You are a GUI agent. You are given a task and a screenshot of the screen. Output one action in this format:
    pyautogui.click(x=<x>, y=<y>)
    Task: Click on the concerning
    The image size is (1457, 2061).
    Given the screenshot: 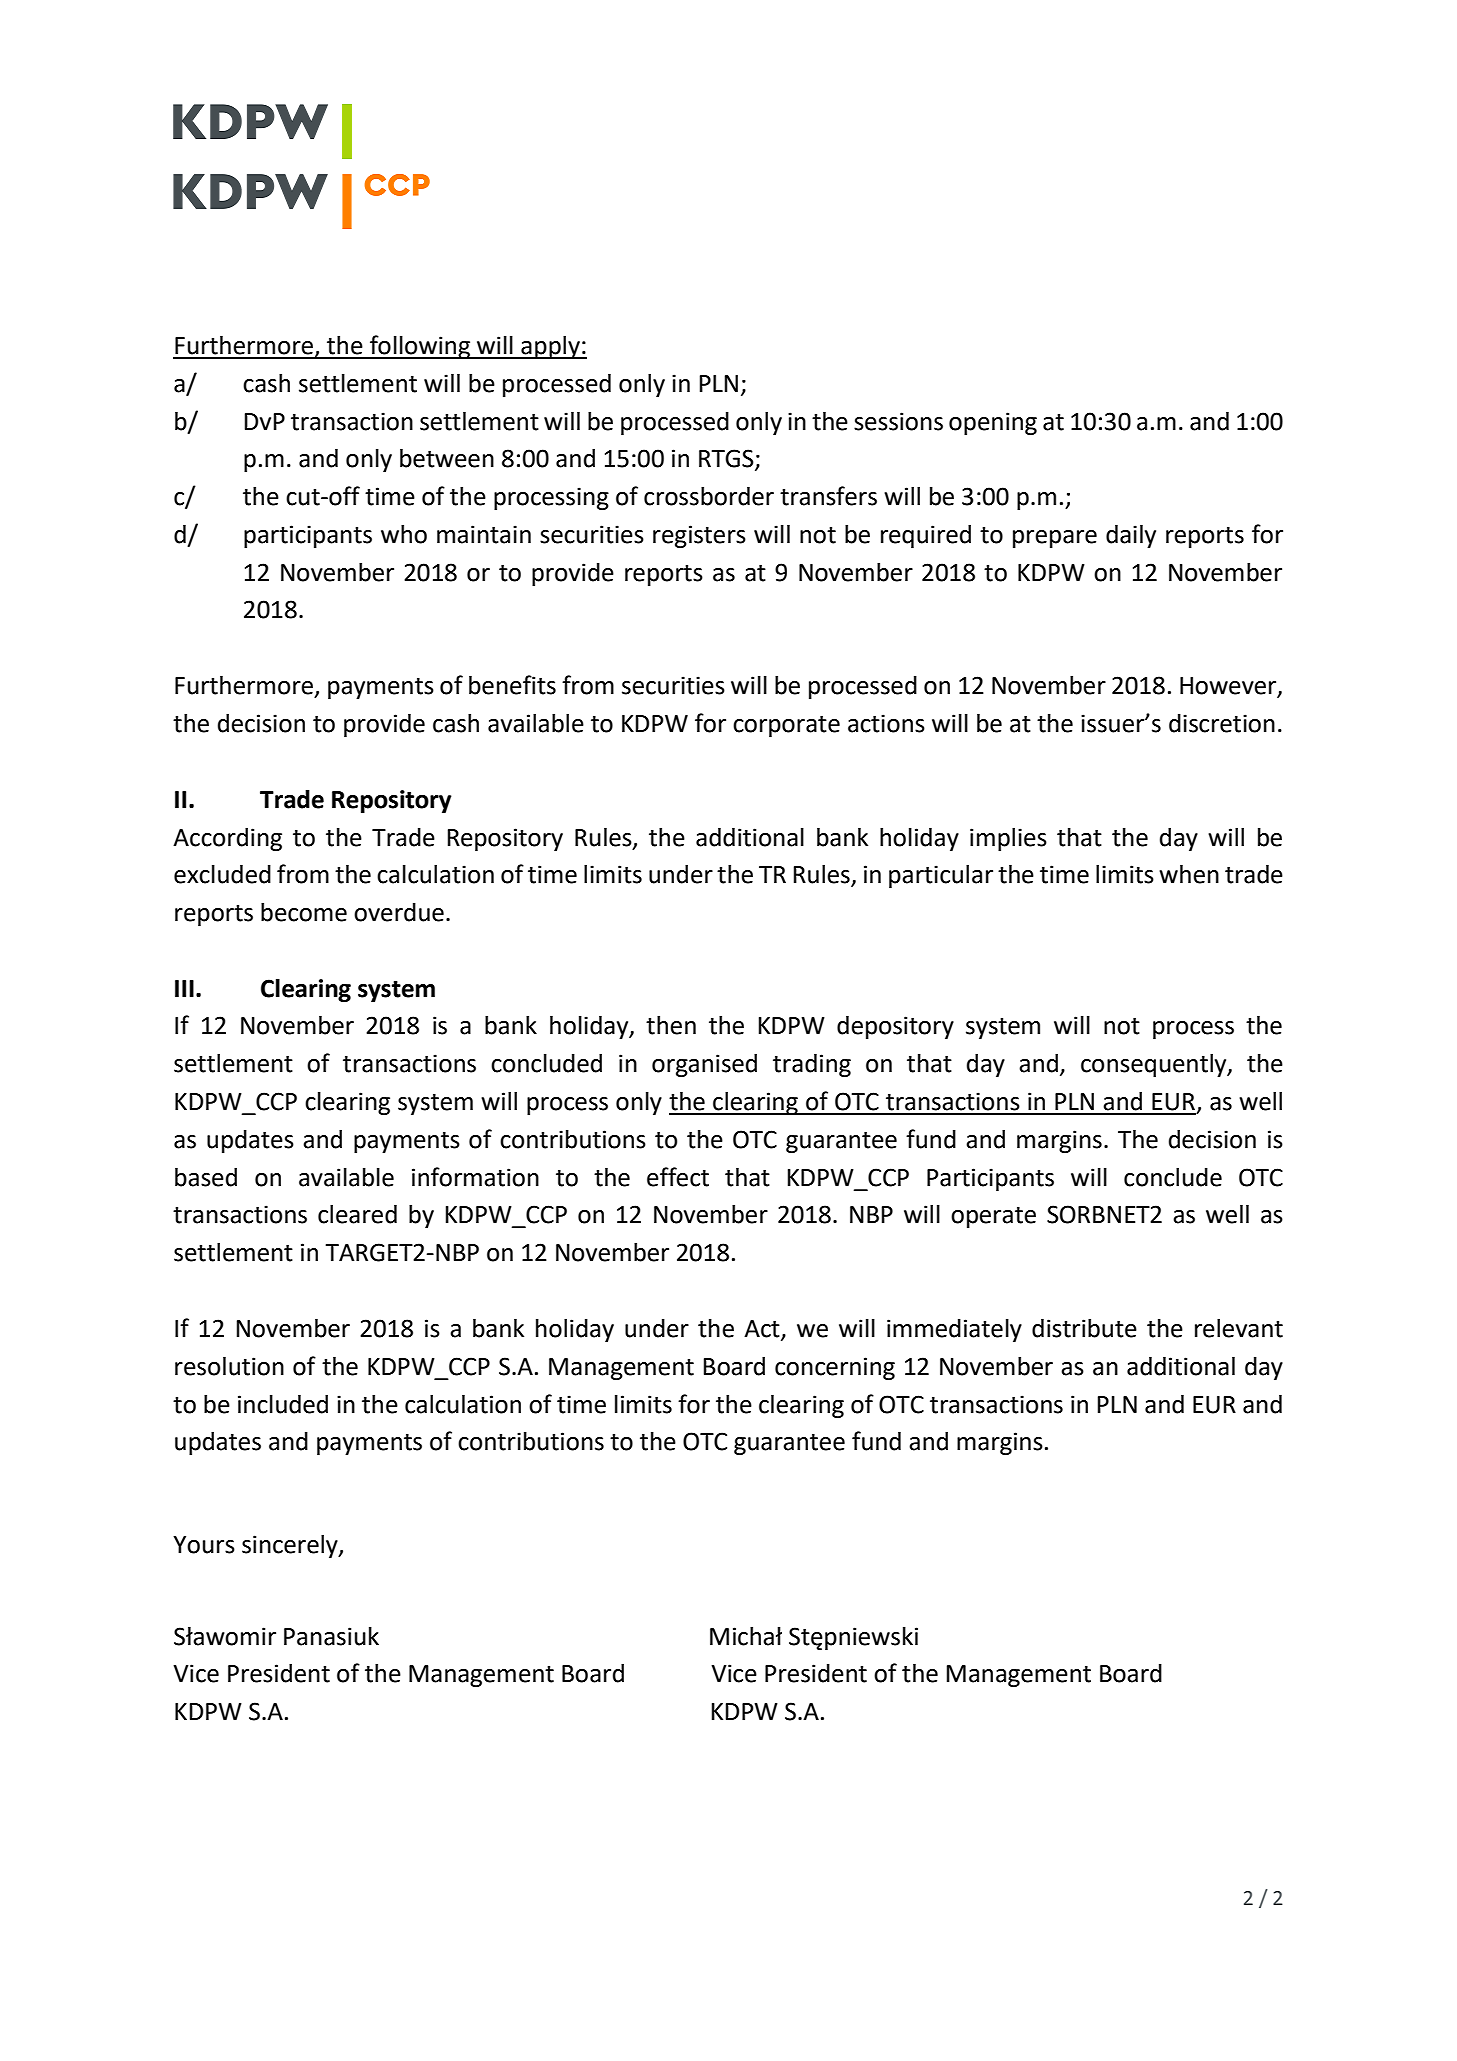 What is the action you would take?
    pyautogui.click(x=835, y=1368)
